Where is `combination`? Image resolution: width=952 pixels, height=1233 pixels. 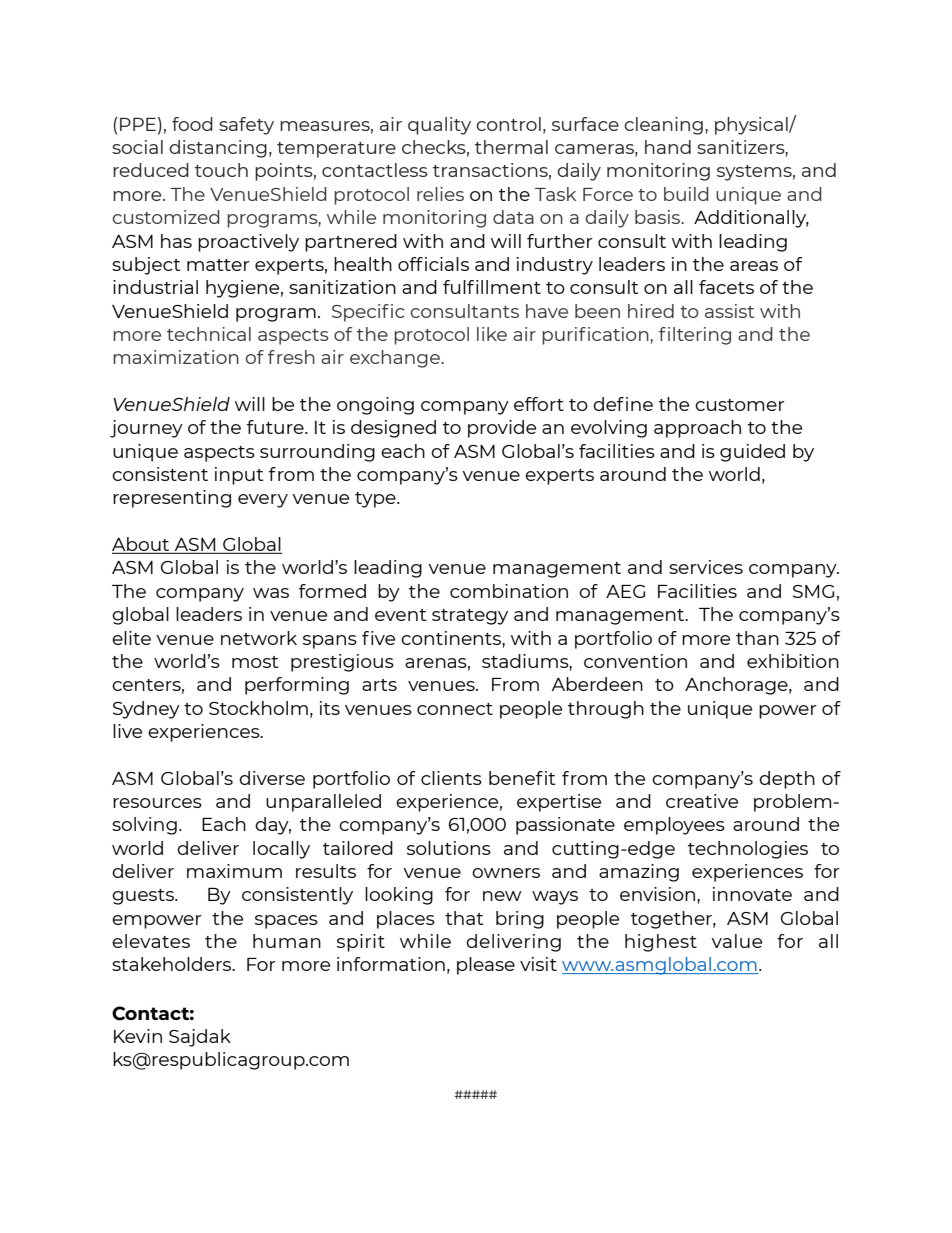 combination is located at coordinates (509, 591).
